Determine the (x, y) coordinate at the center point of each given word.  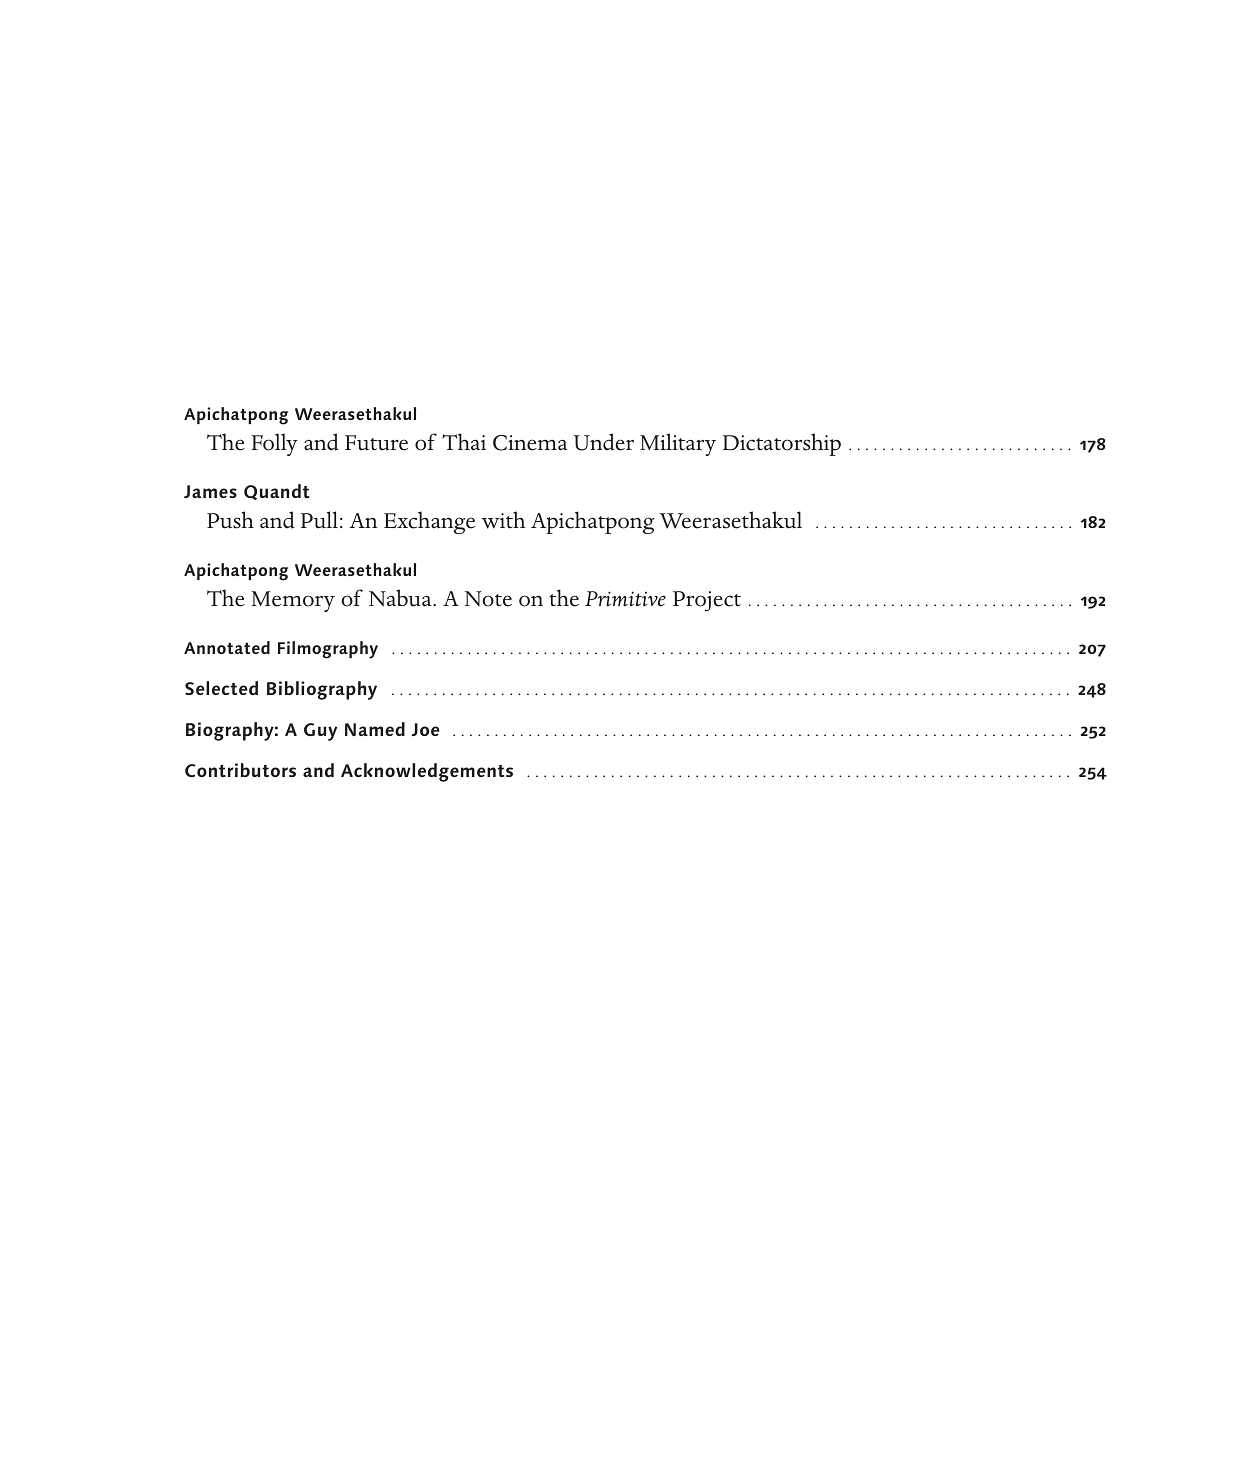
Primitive (625, 599)
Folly (275, 444)
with (503, 520)
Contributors (240, 770)
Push (230, 520)
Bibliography (322, 690)
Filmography (328, 650)
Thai (464, 442)
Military (678, 444)
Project (707, 601)
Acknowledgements (427, 772)
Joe (425, 729)
